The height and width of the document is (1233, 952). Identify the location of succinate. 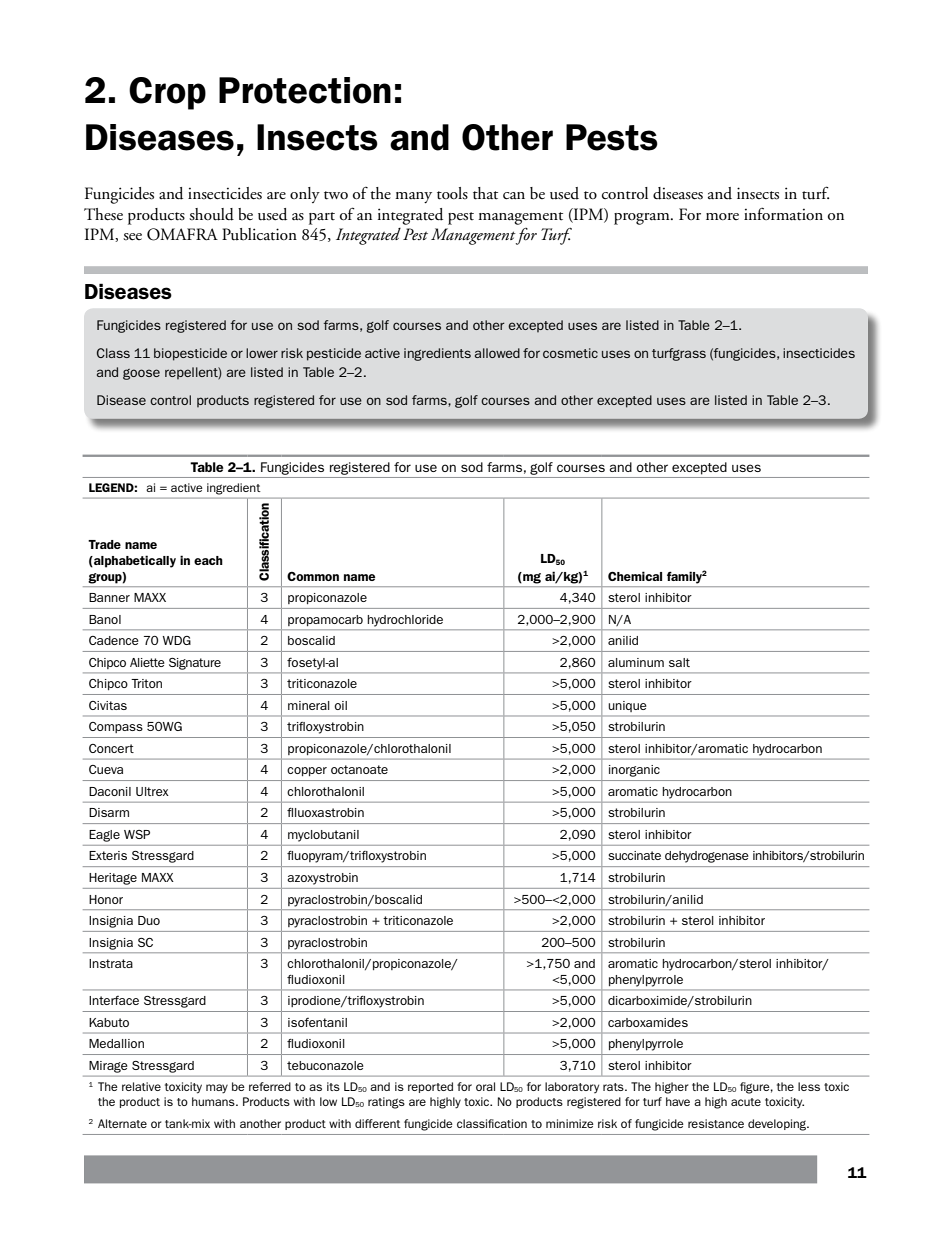
(634, 855).
